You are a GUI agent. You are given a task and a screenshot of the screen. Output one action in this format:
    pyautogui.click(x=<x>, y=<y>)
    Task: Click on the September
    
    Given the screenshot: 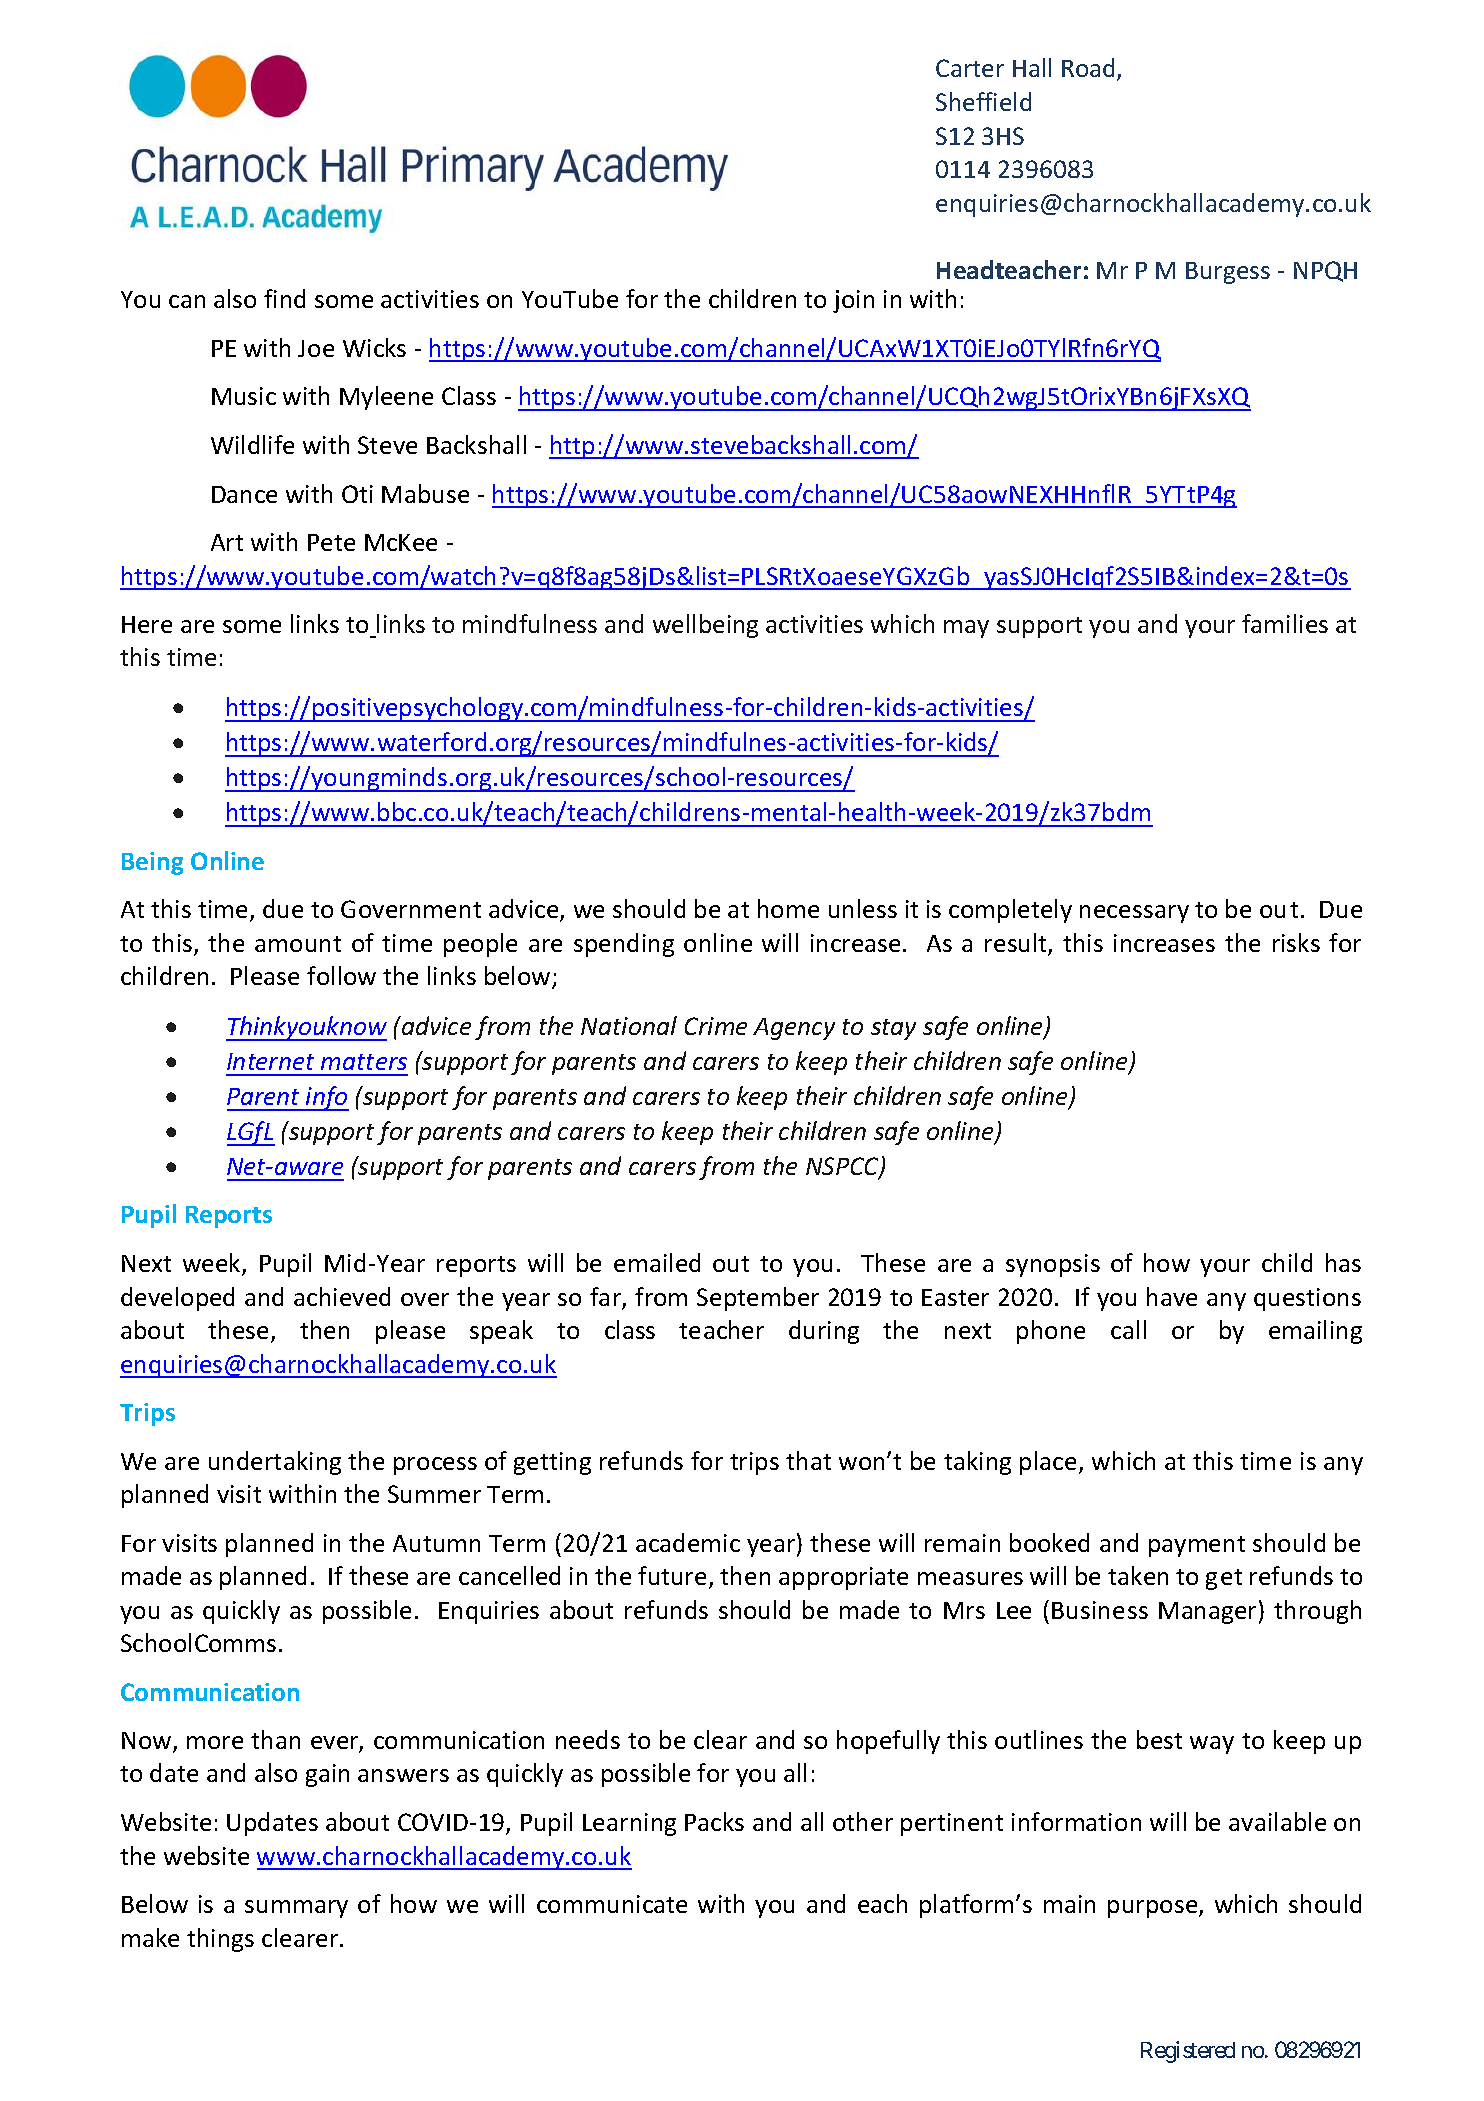 What is the action you would take?
    pyautogui.click(x=758, y=1299)
